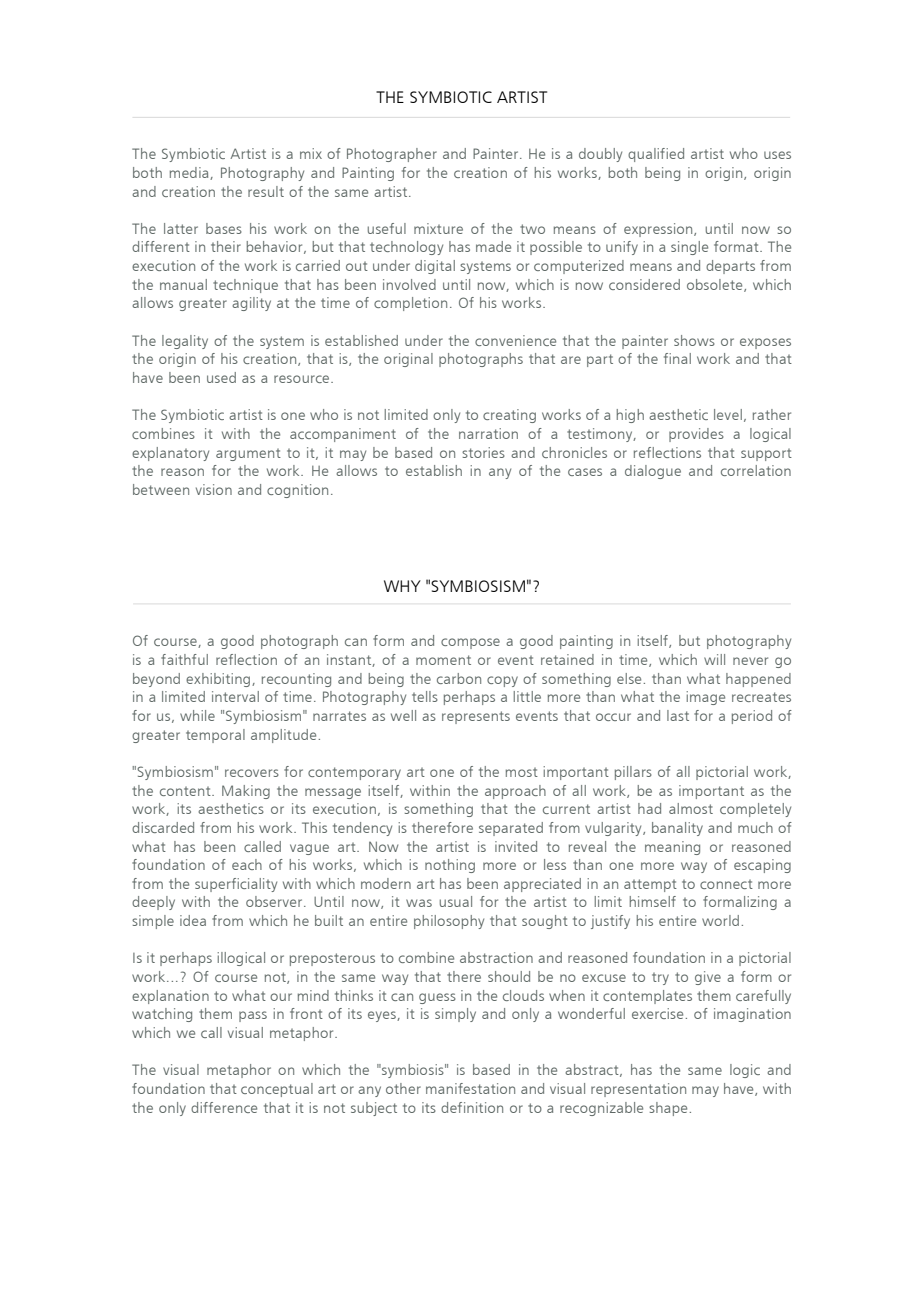 Image resolution: width=924 pixels, height=1308 pixels. What do you see at coordinates (672, 848) in the screenshot?
I see `meaning` at bounding box center [672, 848].
